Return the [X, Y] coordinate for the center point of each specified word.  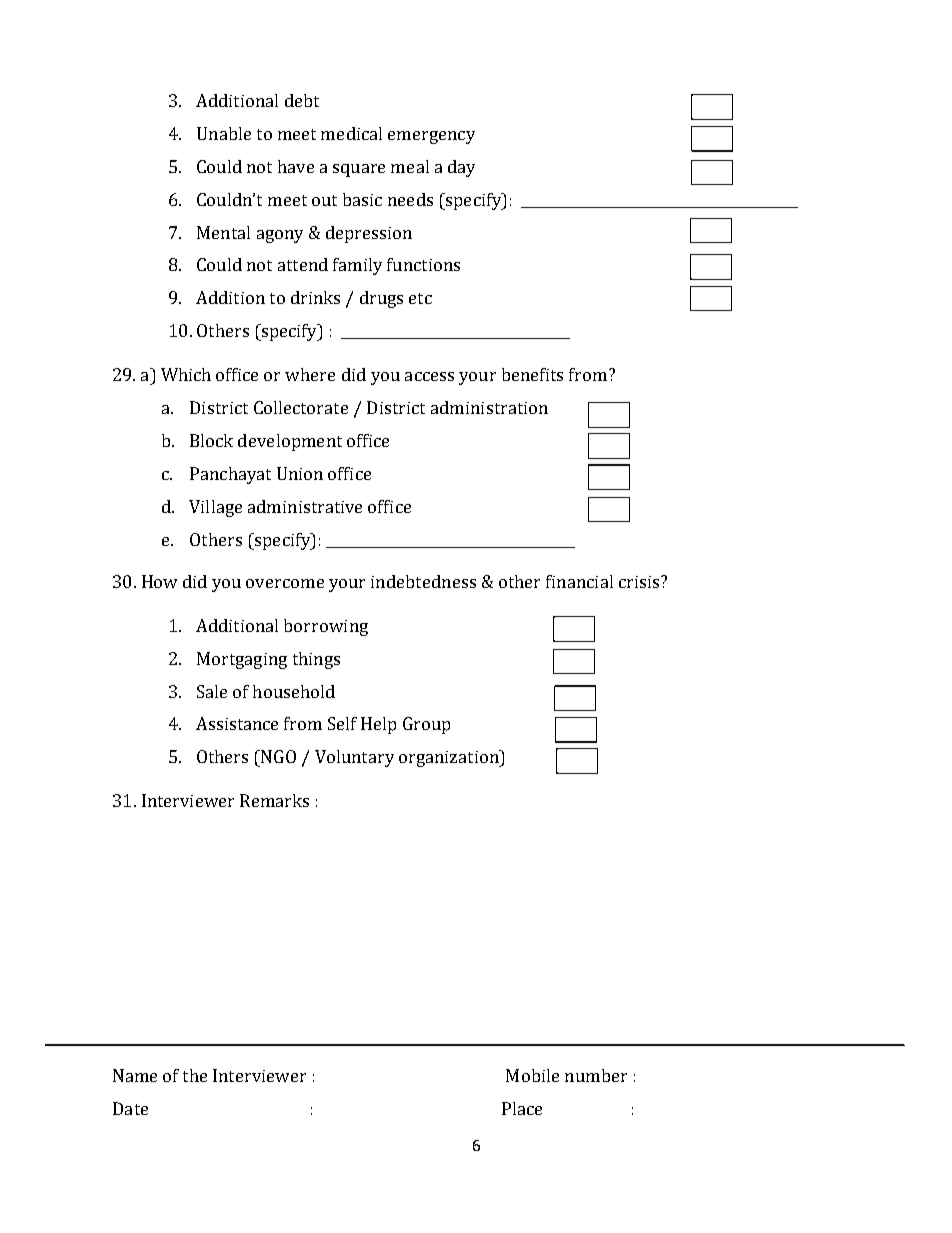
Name [135, 1075]
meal [410, 166]
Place [522, 1108]
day [461, 168]
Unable [224, 133]
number [596, 1075]
